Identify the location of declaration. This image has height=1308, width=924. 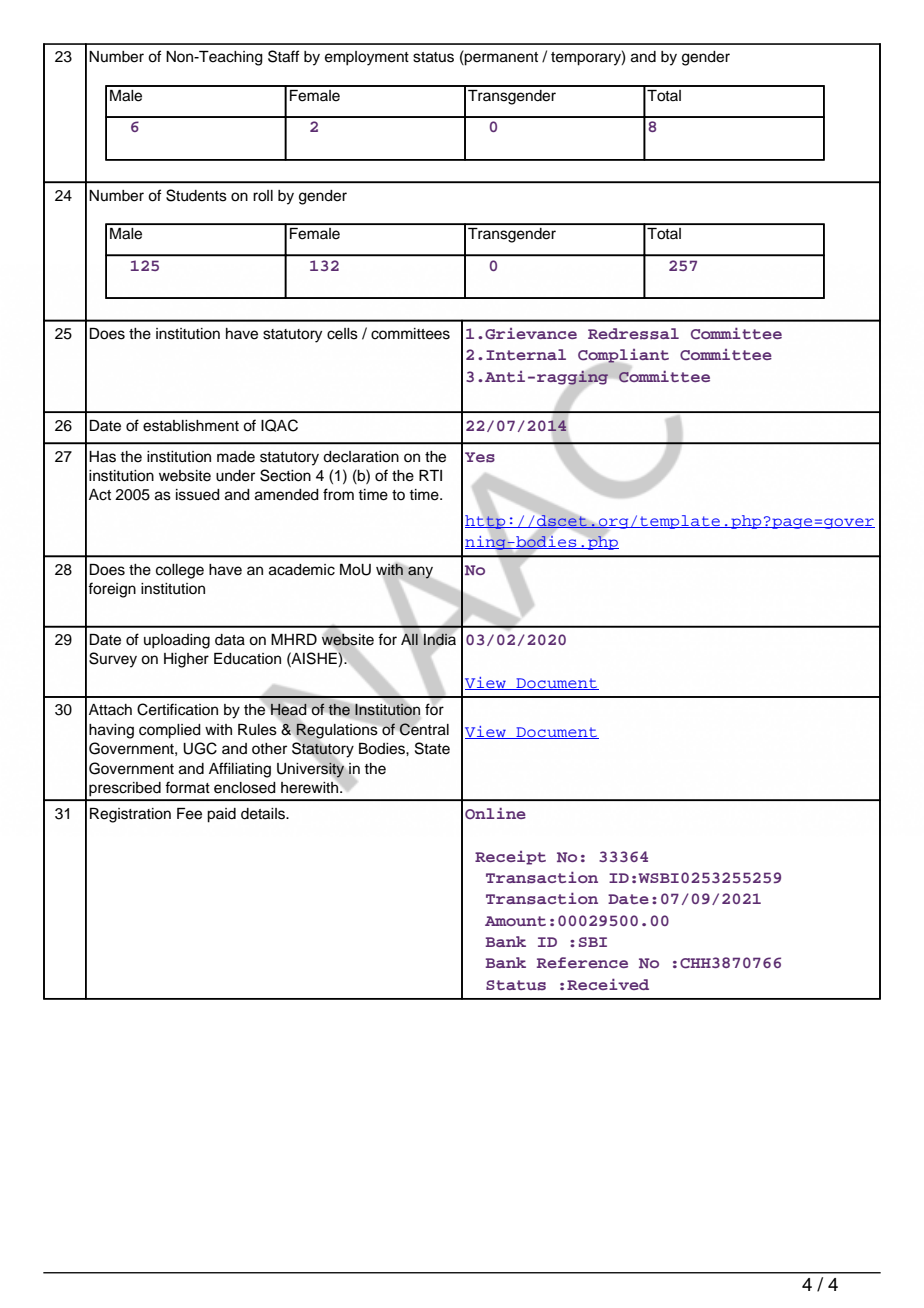
(361, 457).
